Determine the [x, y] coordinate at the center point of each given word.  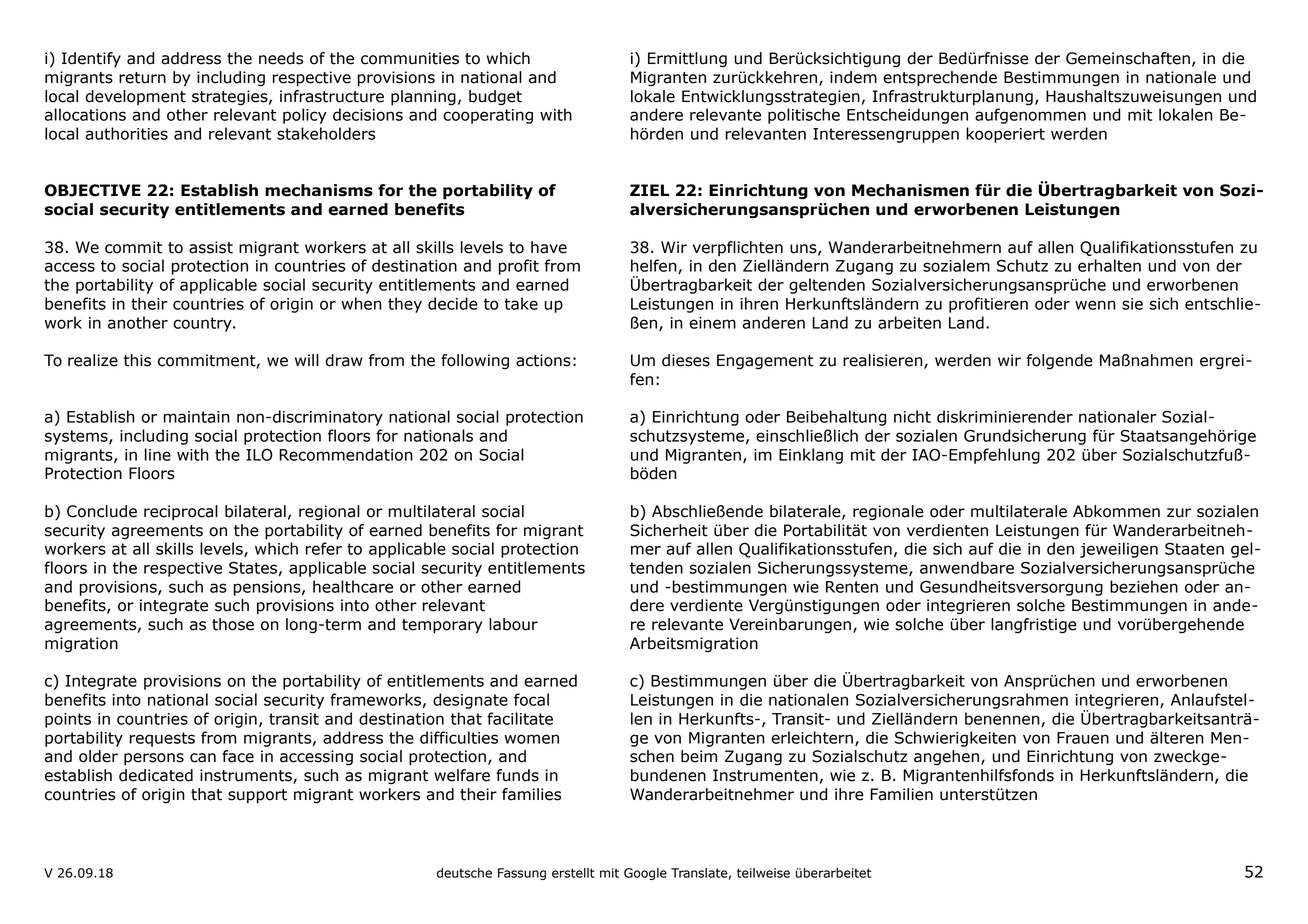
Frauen [1083, 738]
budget [495, 98]
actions [543, 360]
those [233, 624]
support [257, 796]
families [531, 794]
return [142, 78]
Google [645, 874]
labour [513, 624]
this [137, 360]
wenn [1095, 305]
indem [853, 77]
